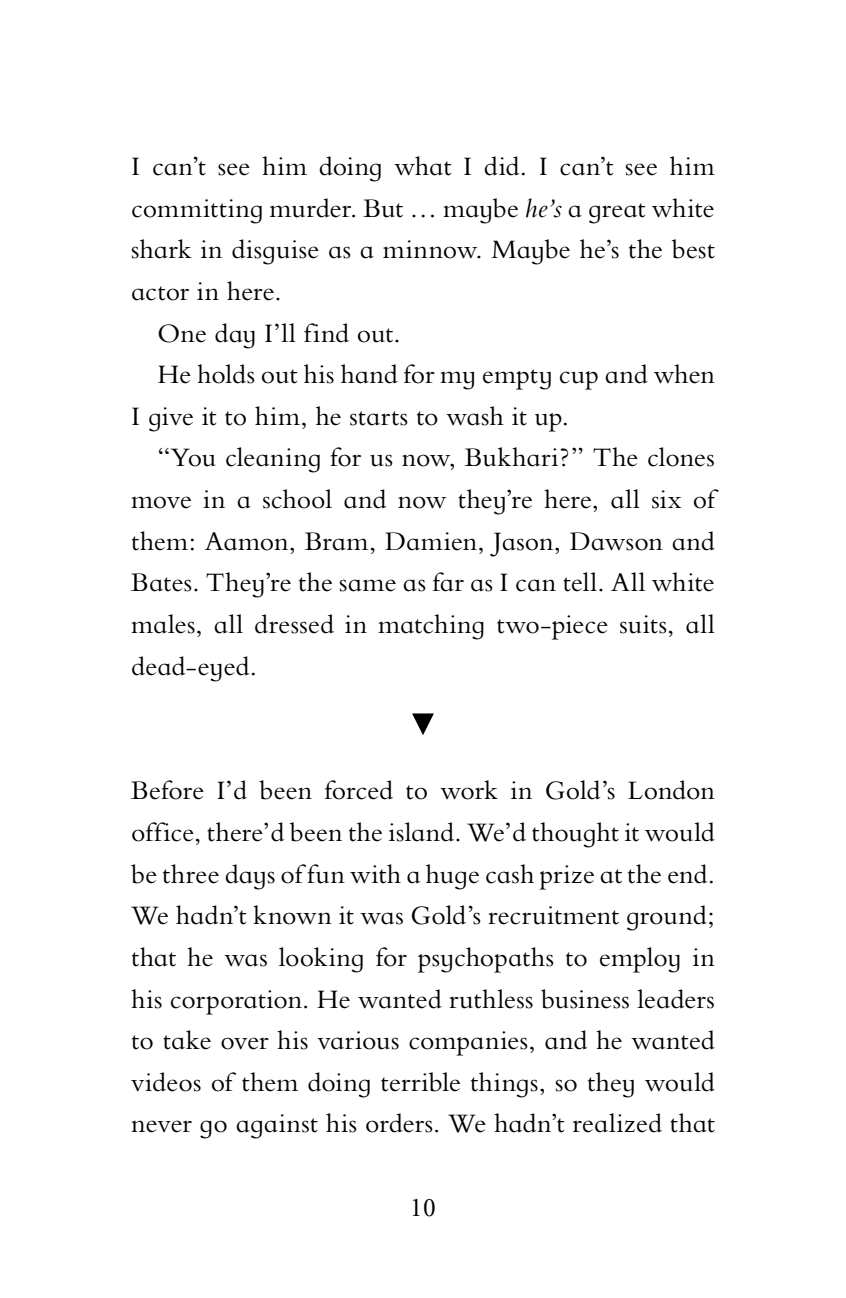 The image size is (846, 1298). I want to click on committing, so click(197, 211).
